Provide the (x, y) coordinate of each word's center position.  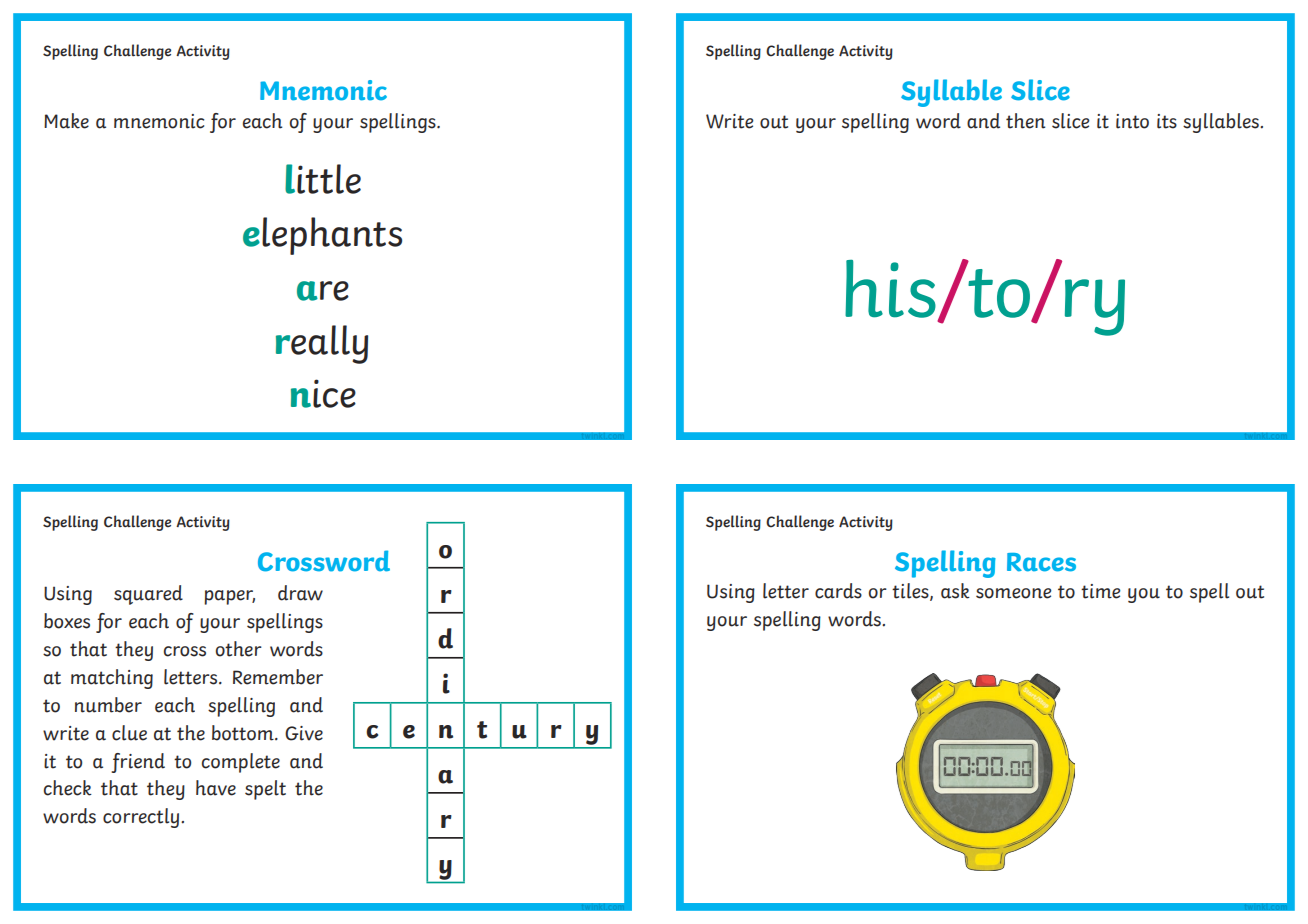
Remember (278, 677)
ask (955, 591)
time (1100, 591)
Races (1041, 562)
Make (66, 121)
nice (323, 393)
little (323, 179)
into (1132, 121)
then (1025, 121)
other (239, 649)
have (216, 788)
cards (838, 591)
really (322, 344)
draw (300, 593)
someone (1013, 593)
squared (148, 595)
